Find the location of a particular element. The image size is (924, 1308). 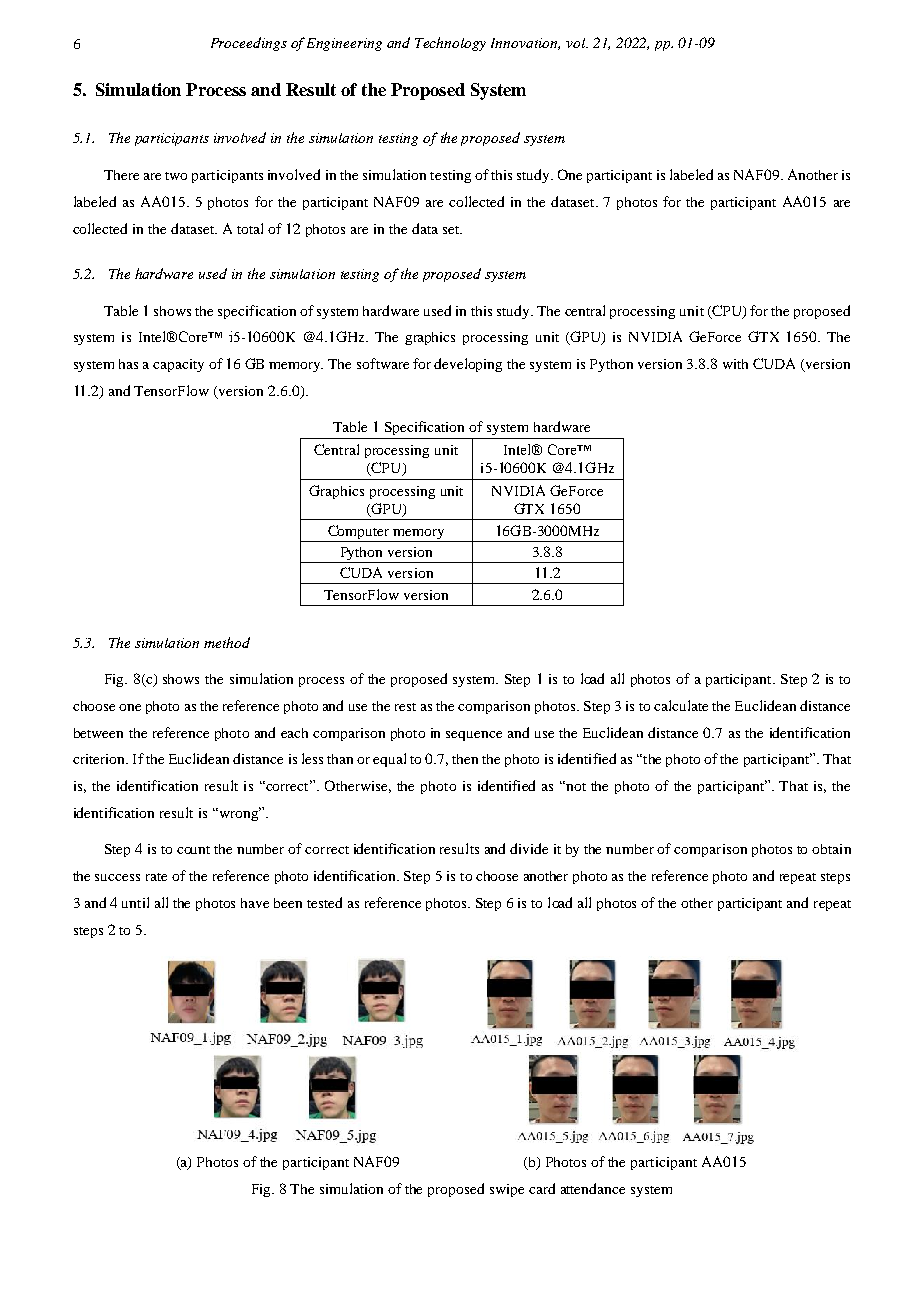

Proceedings is located at coordinates (249, 44).
